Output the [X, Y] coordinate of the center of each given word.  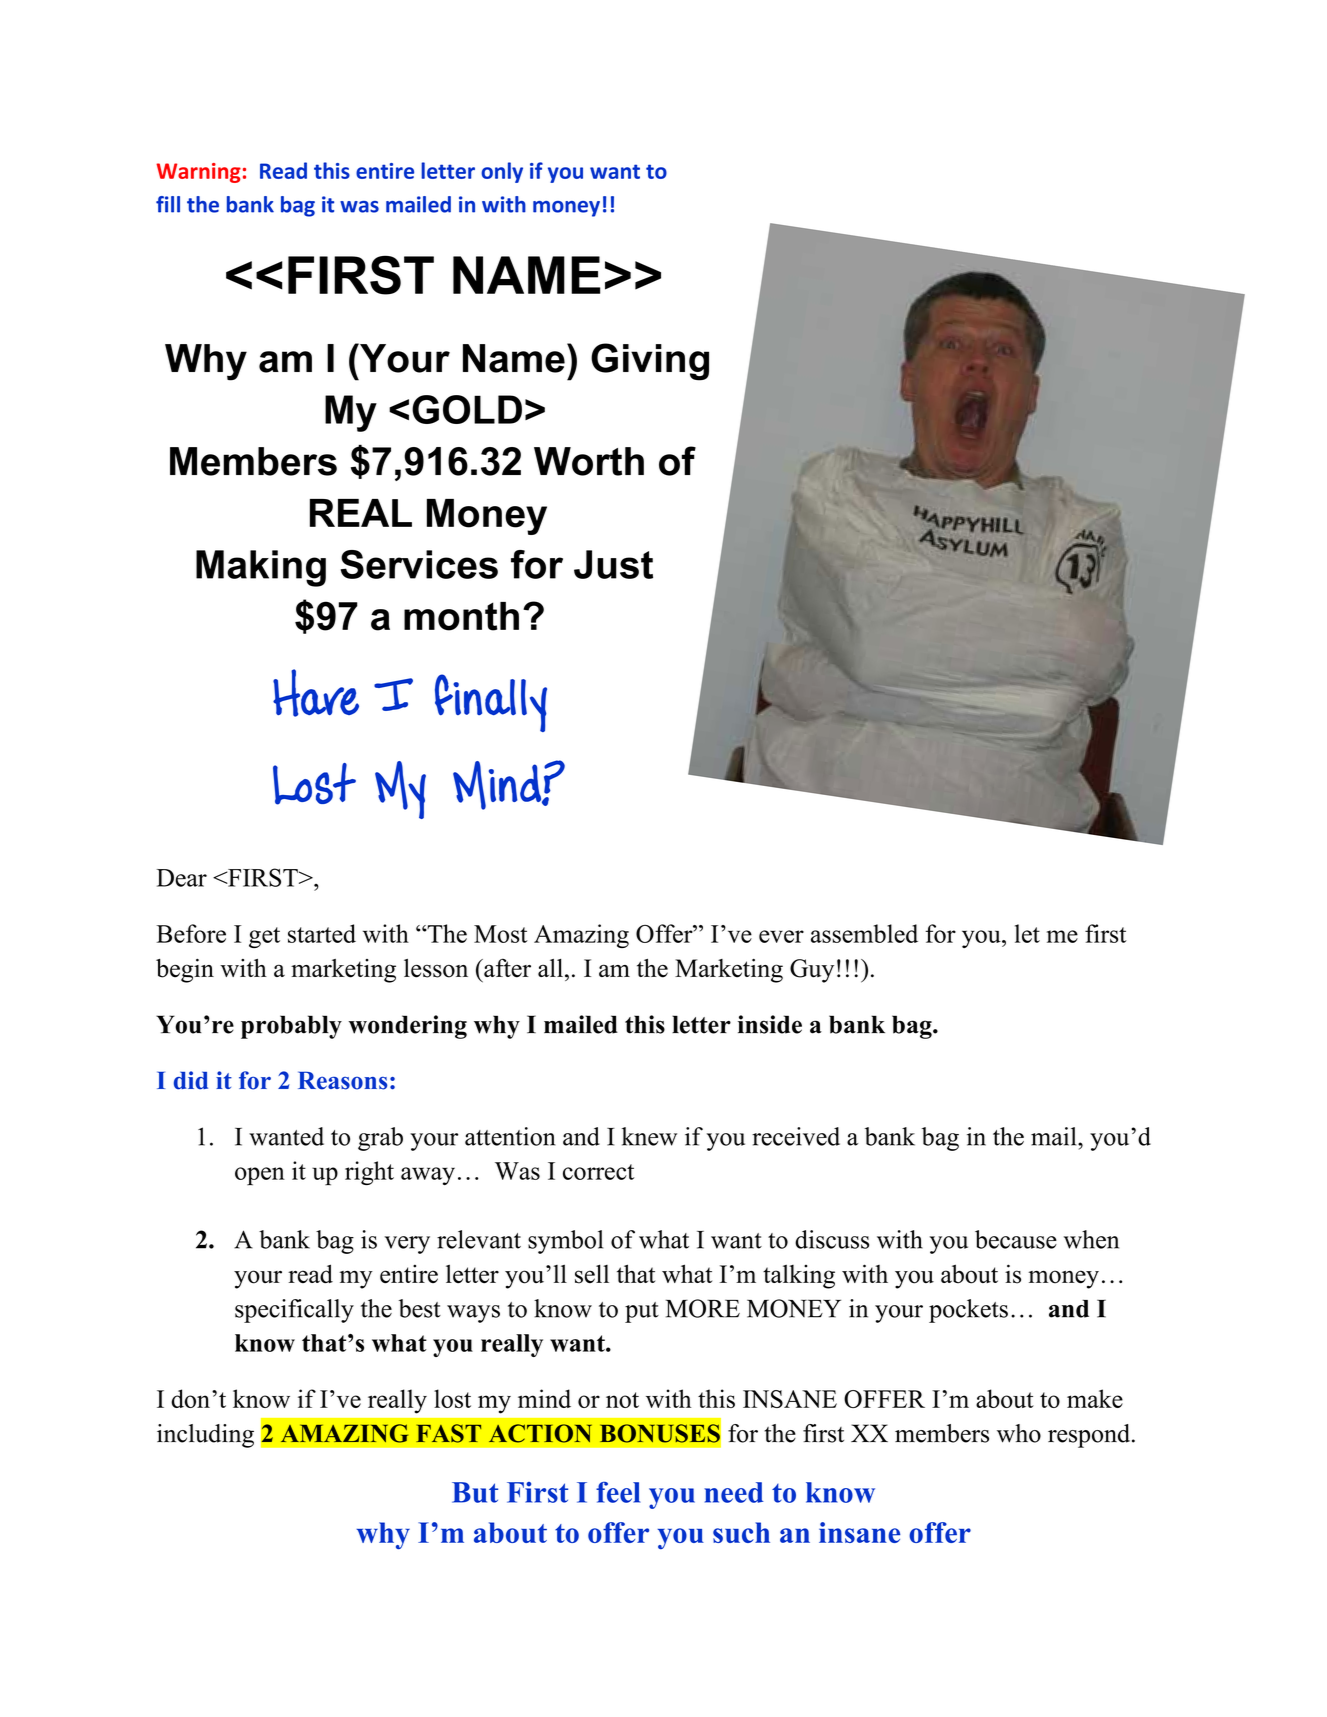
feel [618, 1492]
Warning [198, 173]
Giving [650, 362]
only [502, 172]
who [1019, 1433]
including [205, 1436]
